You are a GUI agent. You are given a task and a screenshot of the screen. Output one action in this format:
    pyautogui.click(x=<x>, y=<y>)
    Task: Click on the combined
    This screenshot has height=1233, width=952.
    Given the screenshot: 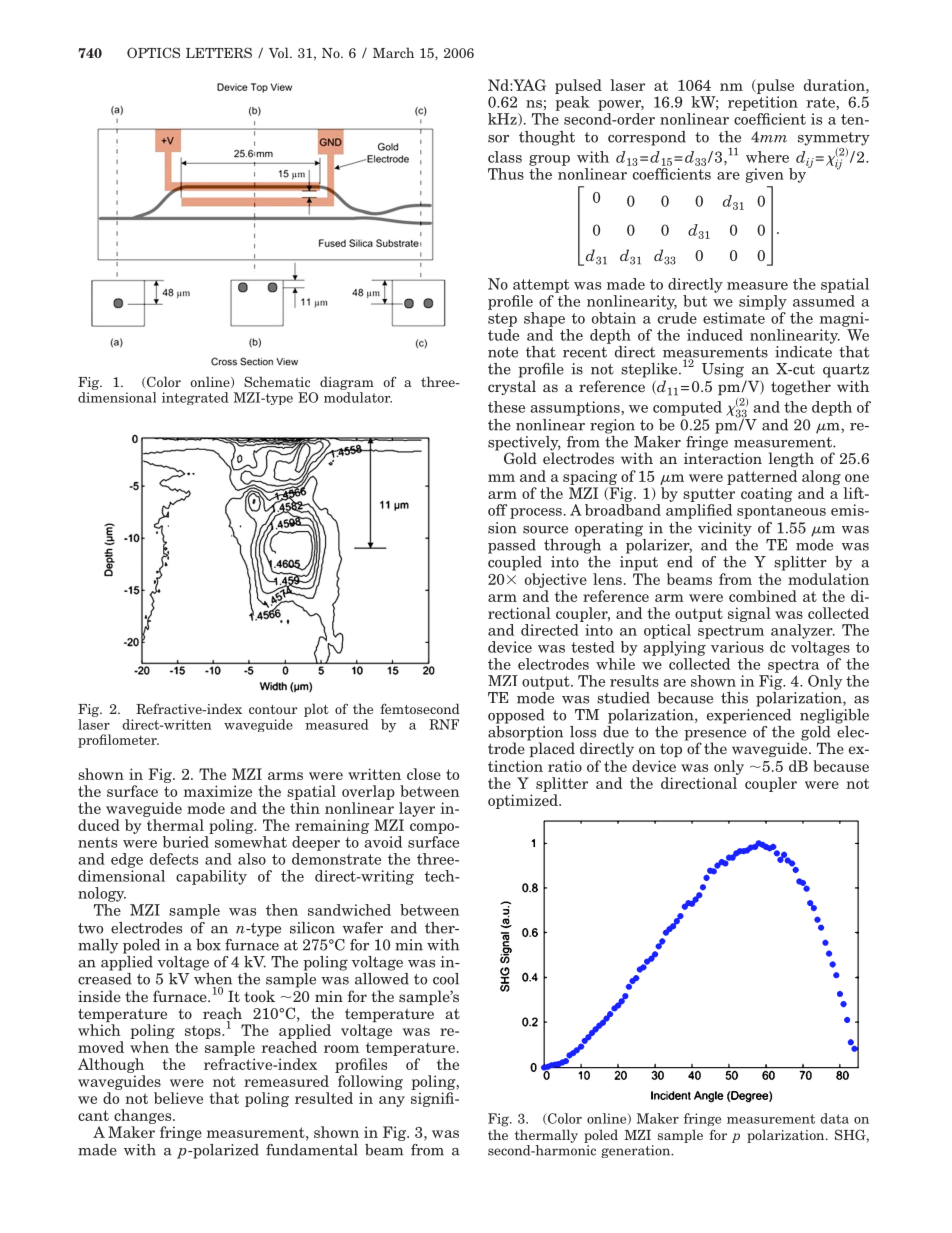 What is the action you would take?
    pyautogui.click(x=763, y=596)
